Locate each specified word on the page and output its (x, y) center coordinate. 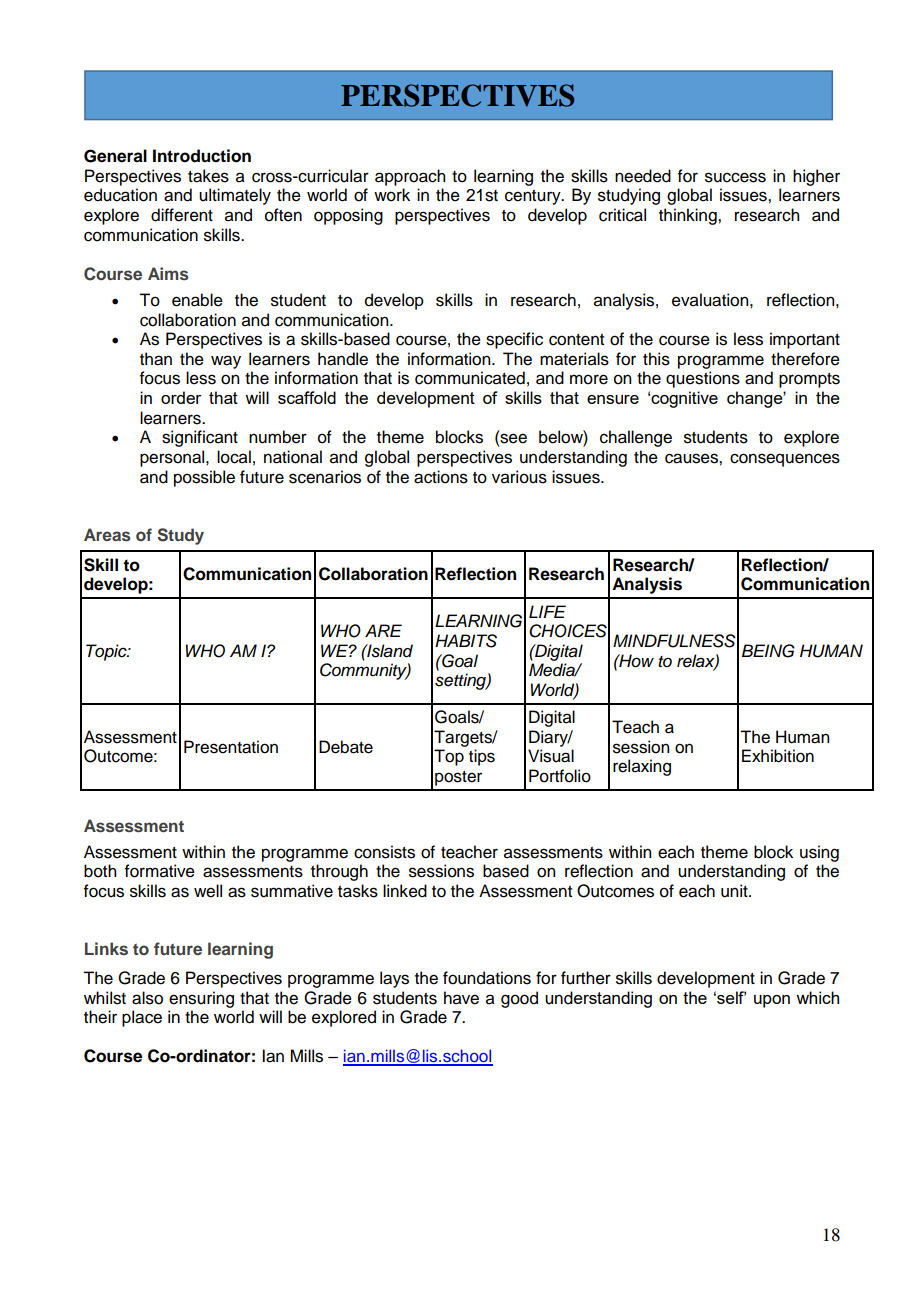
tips (482, 757)
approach (410, 177)
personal (173, 458)
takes (208, 176)
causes (692, 458)
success (735, 177)
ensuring (201, 999)
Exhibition (778, 756)
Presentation (231, 747)
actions (441, 477)
